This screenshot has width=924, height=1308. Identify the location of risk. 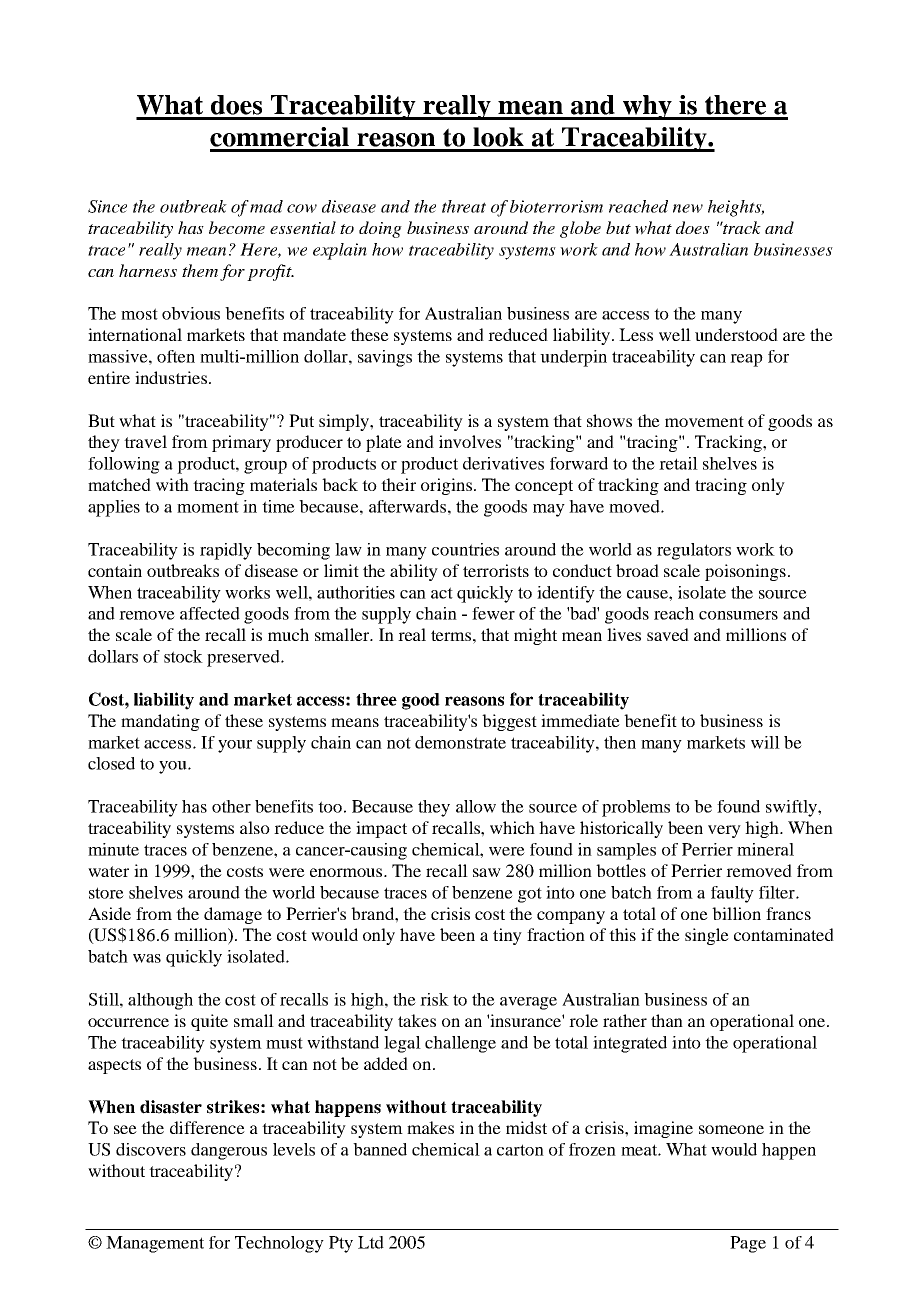
(434, 999).
